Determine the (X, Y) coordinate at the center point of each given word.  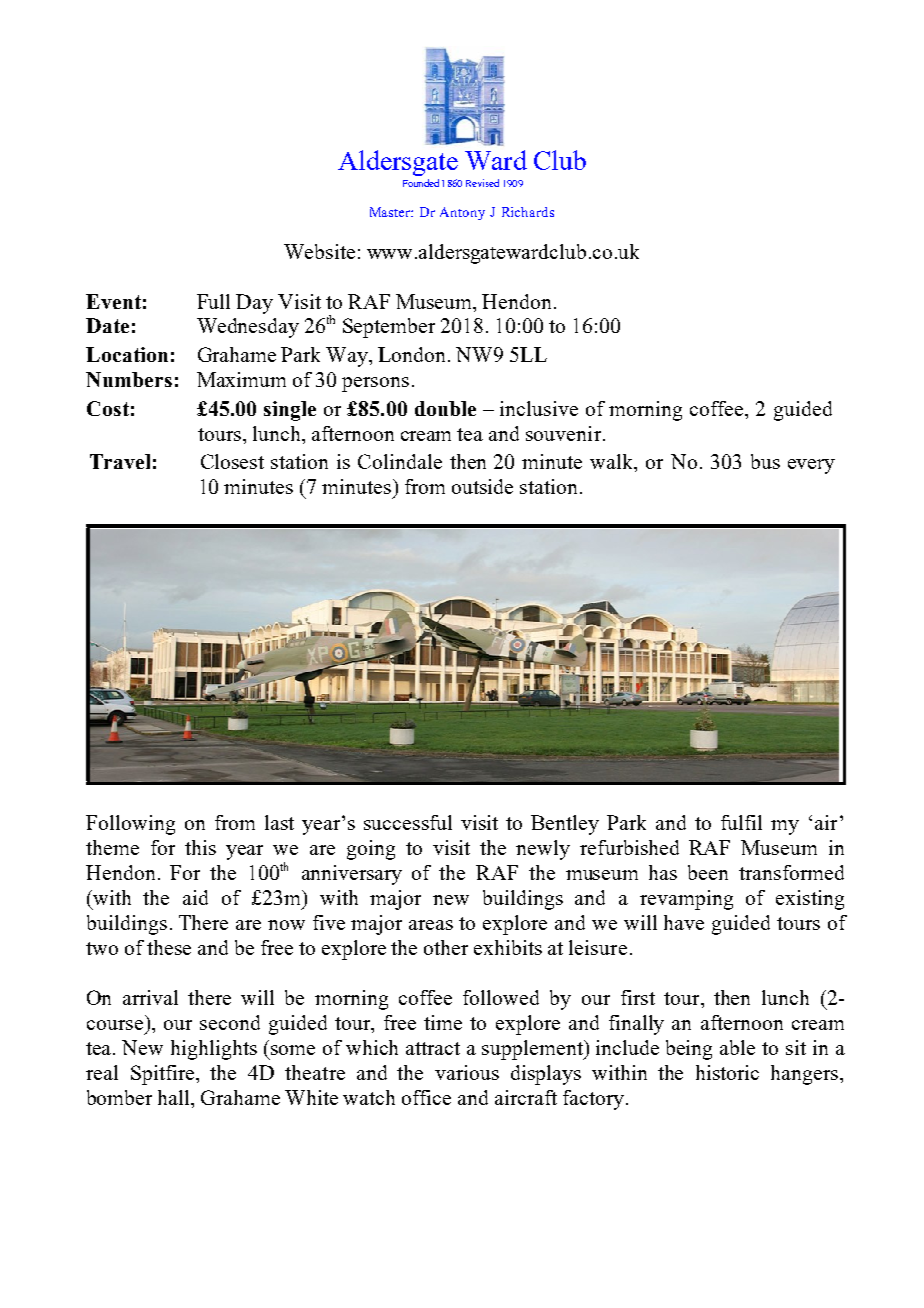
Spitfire (164, 1075)
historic (727, 1072)
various (467, 1072)
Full (213, 301)
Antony (462, 213)
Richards (528, 212)
